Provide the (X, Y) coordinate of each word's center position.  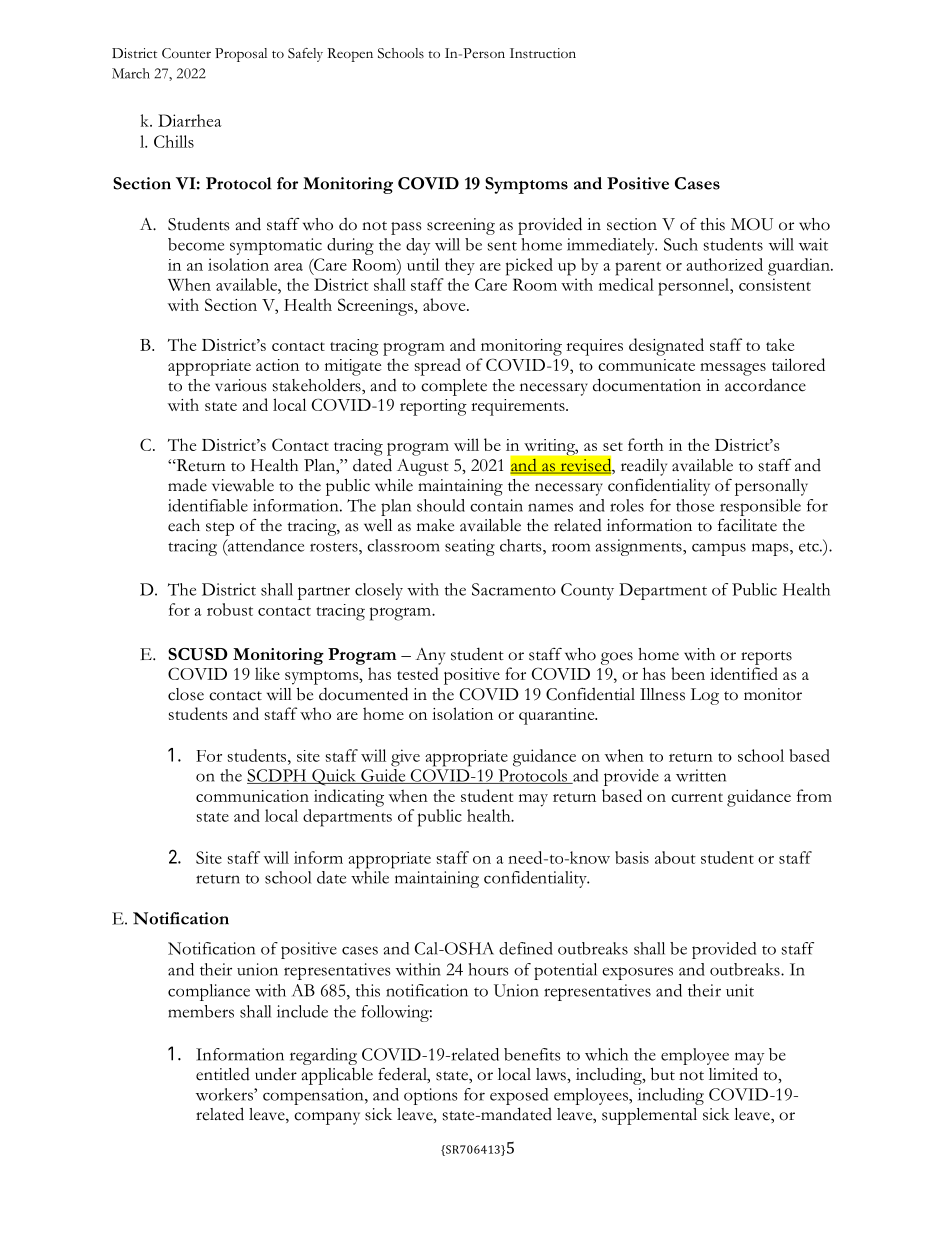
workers (225, 1094)
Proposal (241, 55)
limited (733, 1074)
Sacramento (514, 589)
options (431, 1096)
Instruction (543, 53)
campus (719, 549)
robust (230, 609)
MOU (752, 224)
